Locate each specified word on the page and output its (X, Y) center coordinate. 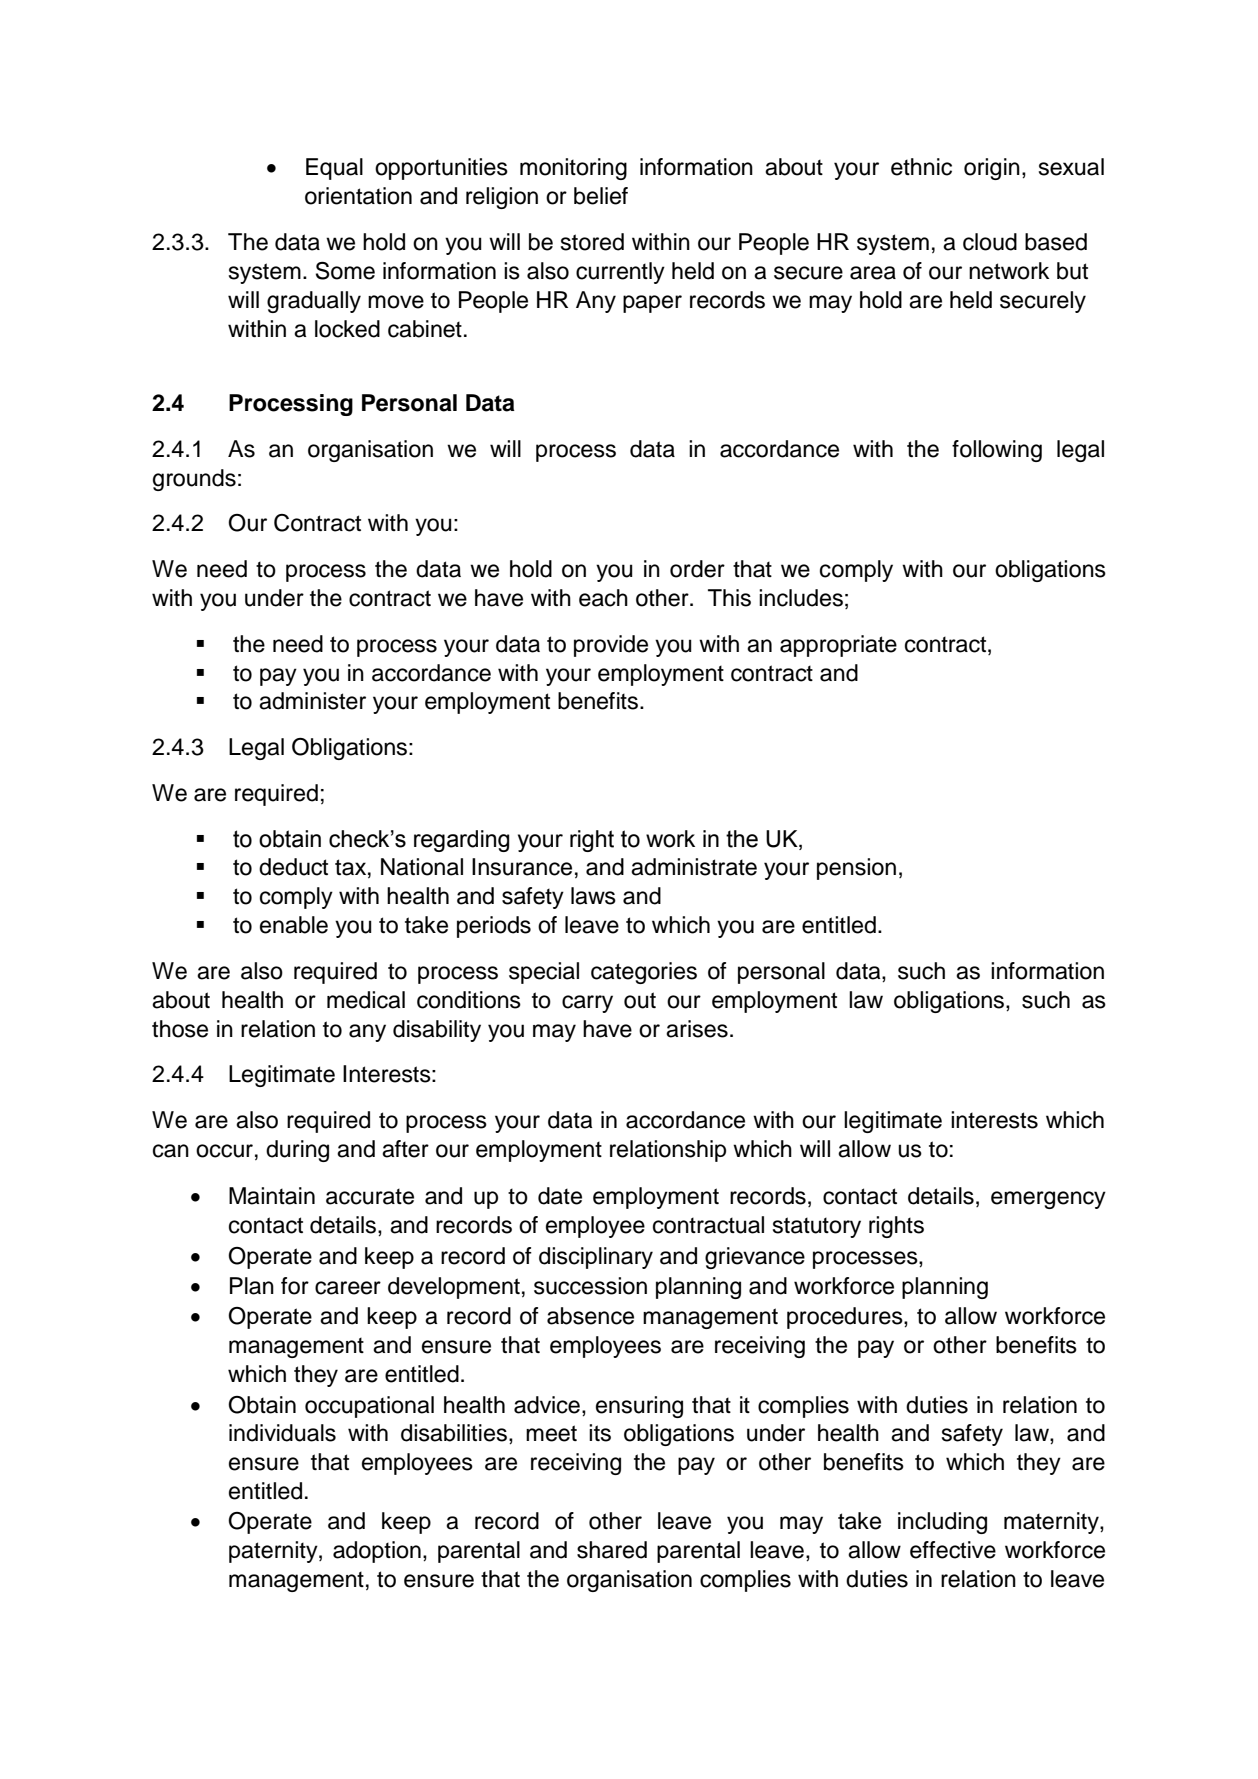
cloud (990, 242)
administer (312, 701)
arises (697, 1029)
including (942, 1523)
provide (611, 646)
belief (601, 196)
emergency (1048, 1200)
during (297, 1151)
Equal (334, 169)
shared (612, 1550)
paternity (274, 1552)
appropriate (838, 646)
